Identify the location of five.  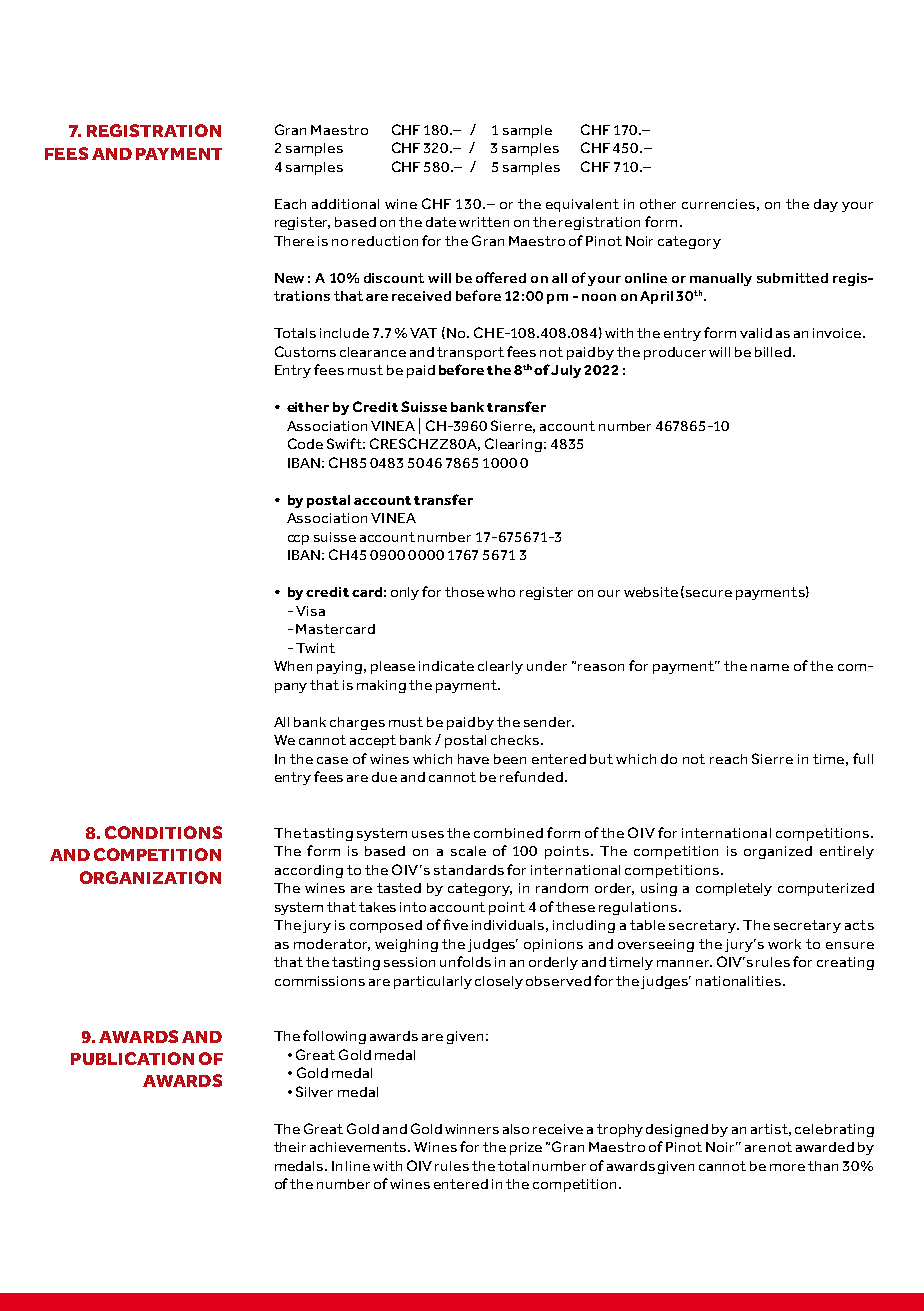
(455, 924).
